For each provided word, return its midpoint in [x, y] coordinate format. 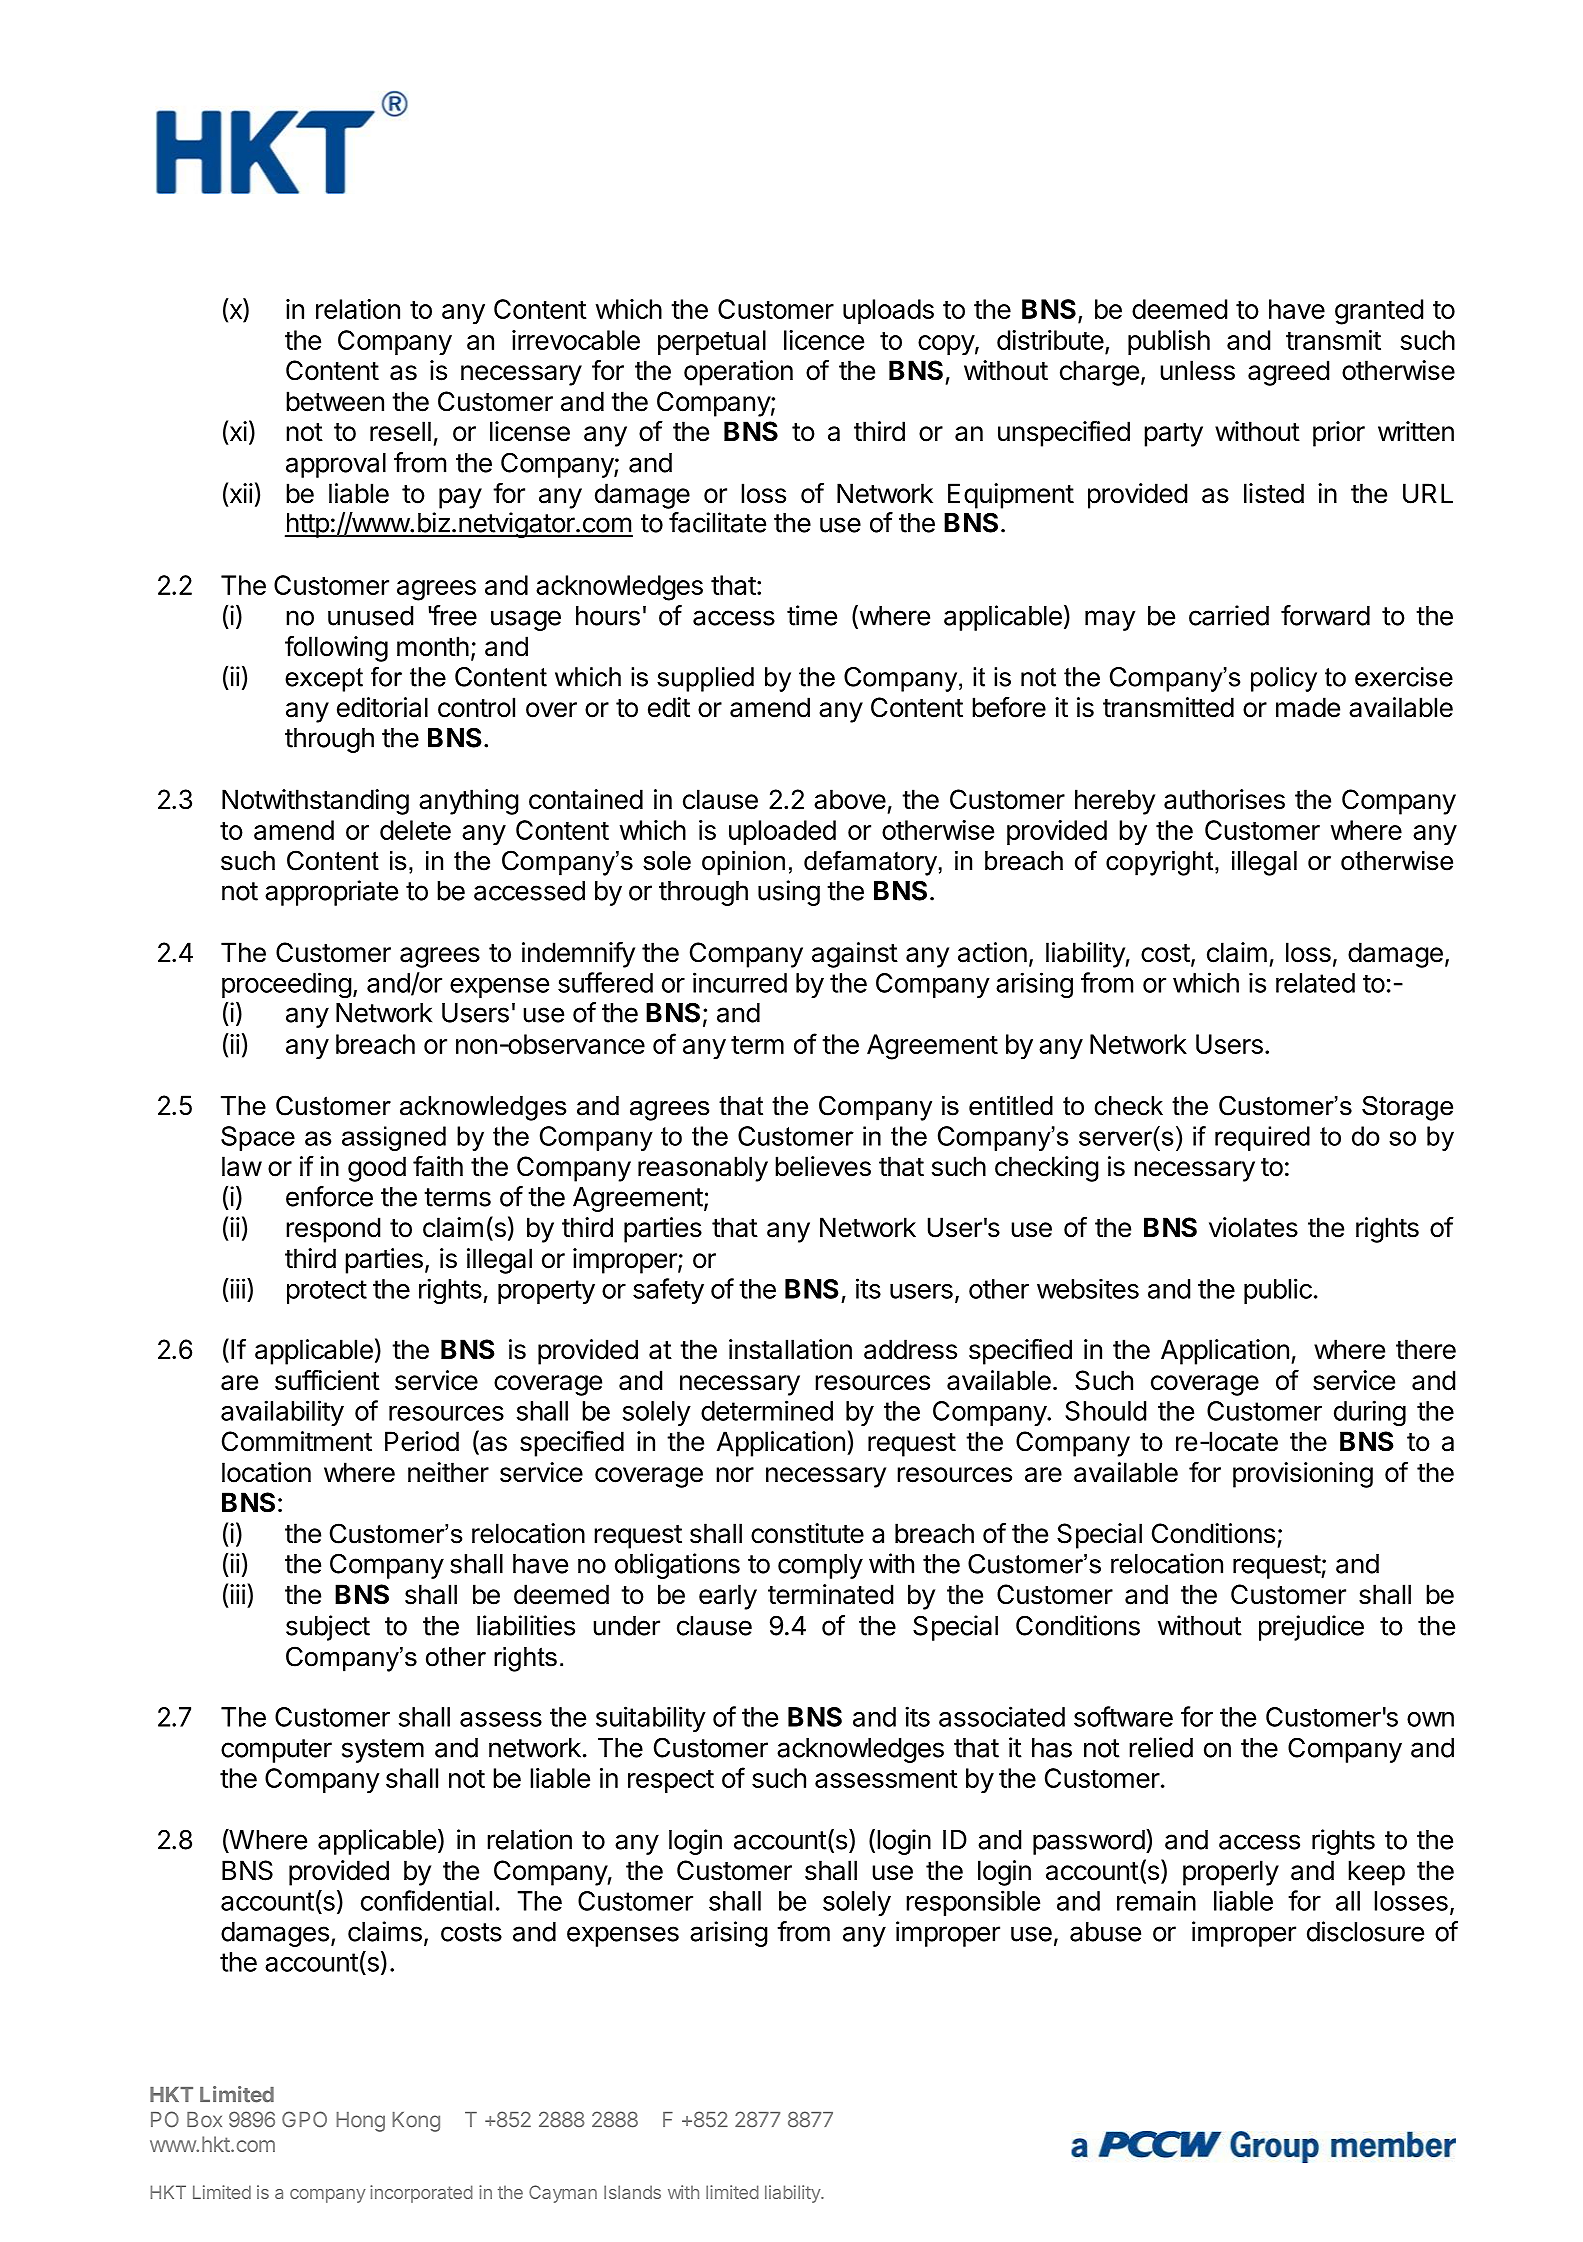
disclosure [1365, 1931]
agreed [1288, 373]
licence [824, 340]
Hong [361, 2122]
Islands [632, 2192]
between [335, 401]
